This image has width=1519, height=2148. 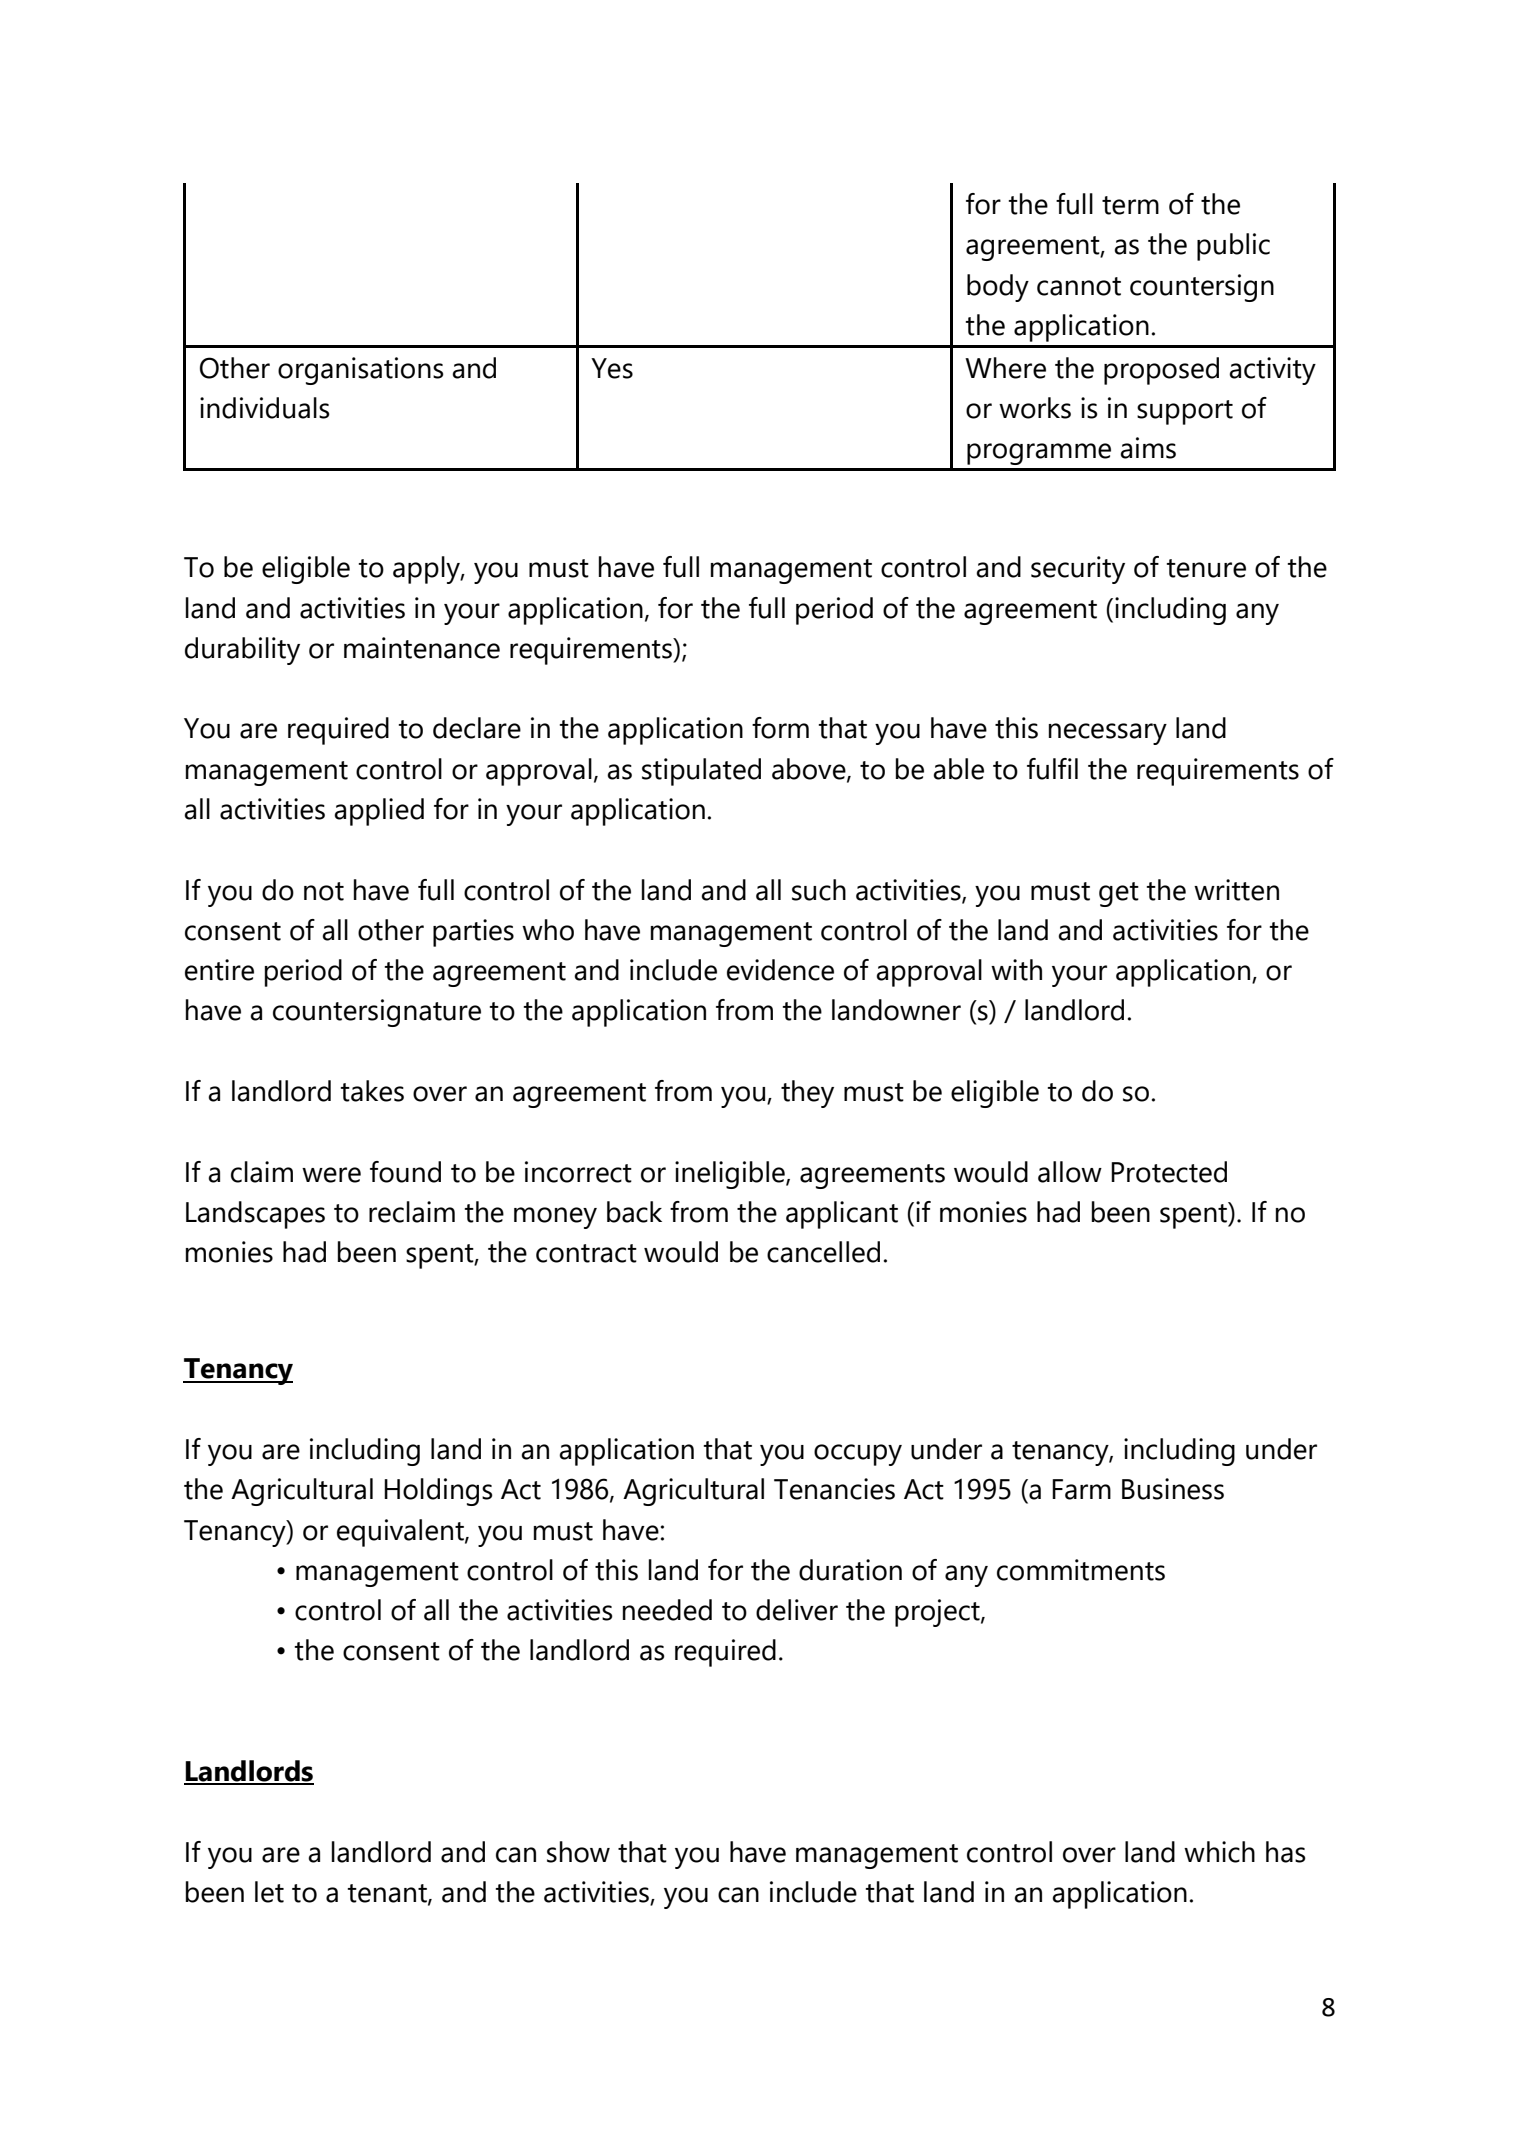 I want to click on term, so click(x=1130, y=205).
